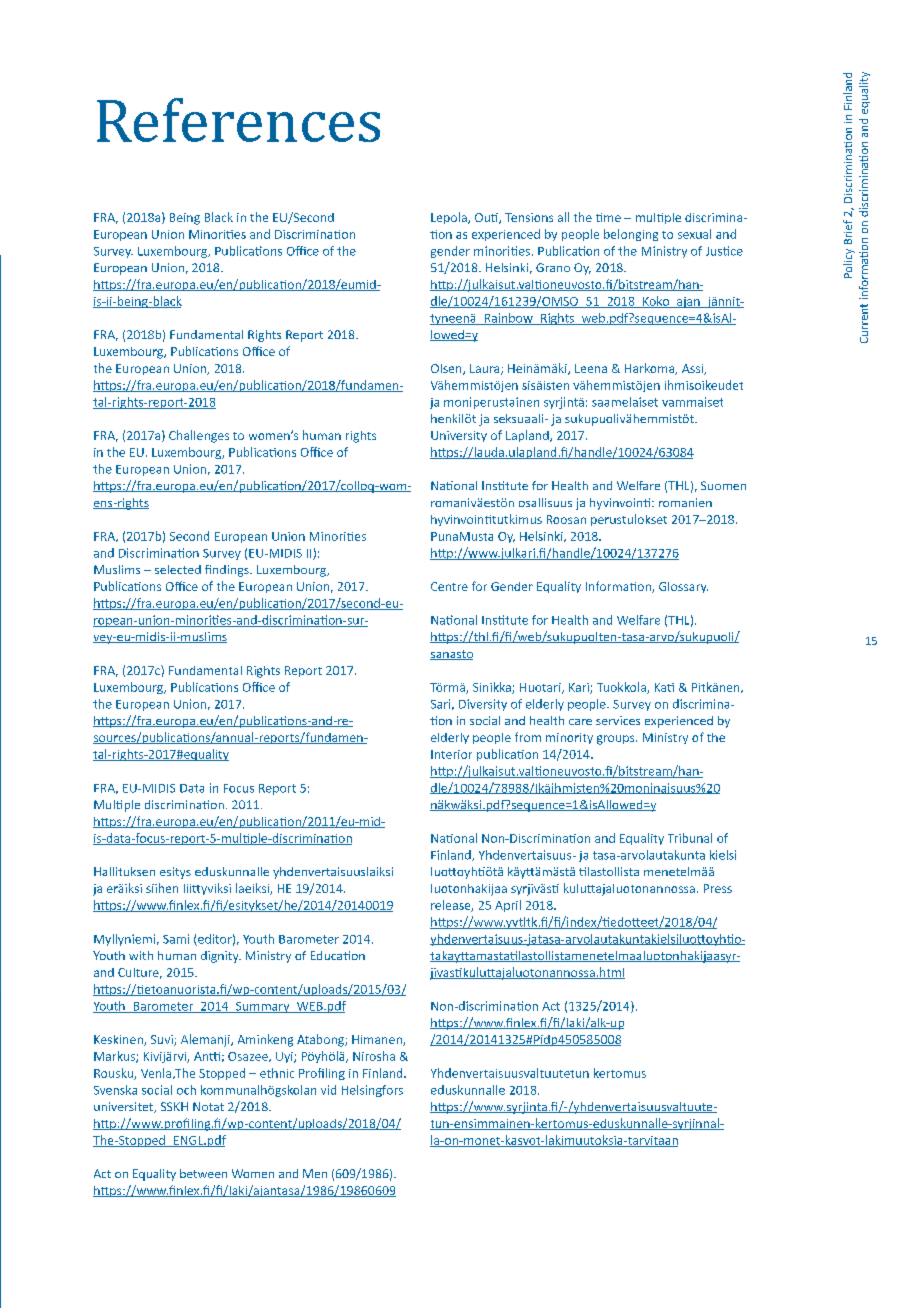 The height and width of the page is (1308, 924). I want to click on Interior, so click(451, 754).
